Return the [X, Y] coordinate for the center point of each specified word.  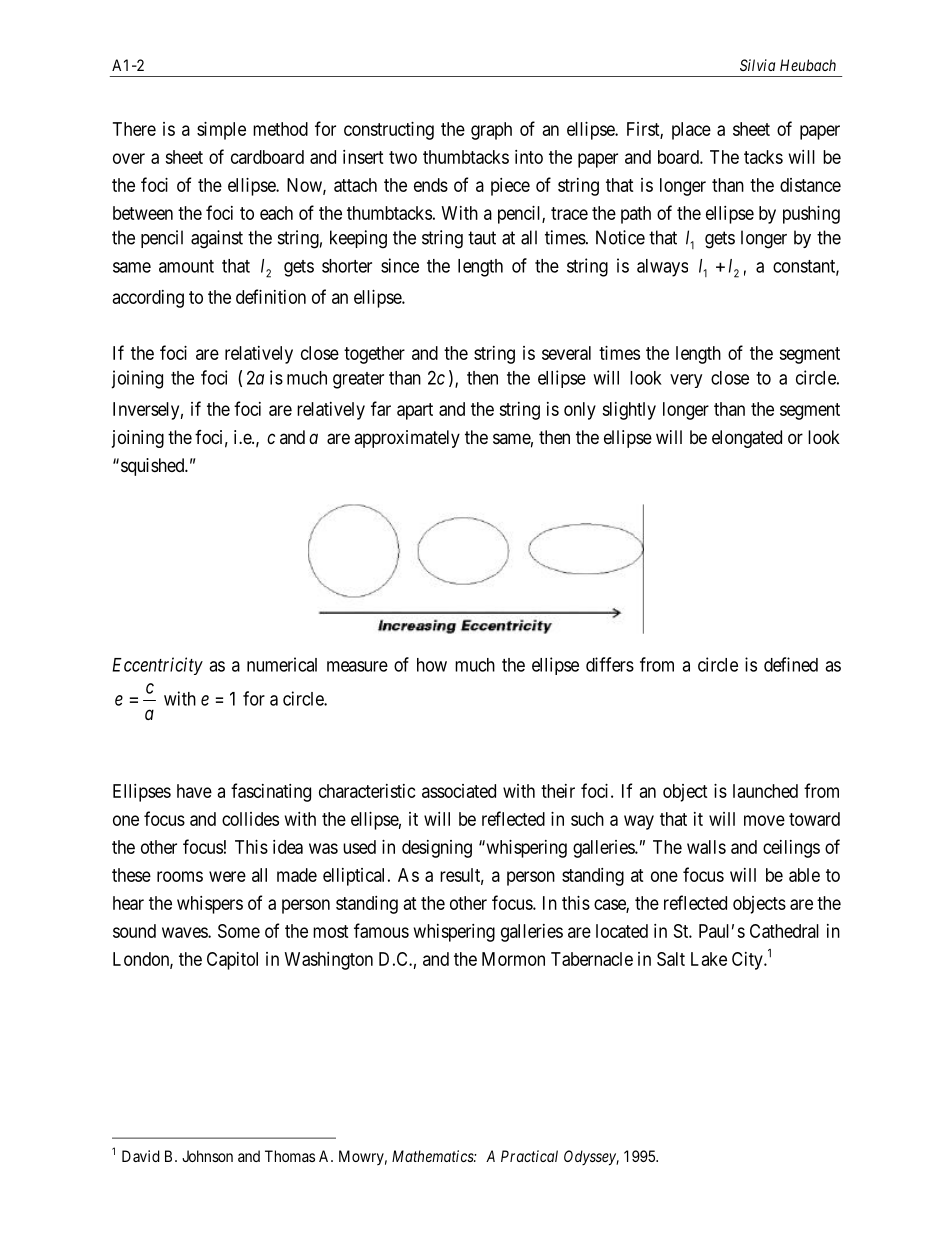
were [227, 876]
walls [706, 847]
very [686, 381]
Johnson [207, 1156]
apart [415, 411]
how [432, 665]
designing [437, 849]
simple [221, 131]
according [148, 299]
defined [791, 664]
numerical [282, 664]
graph [491, 131]
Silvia [757, 65]
